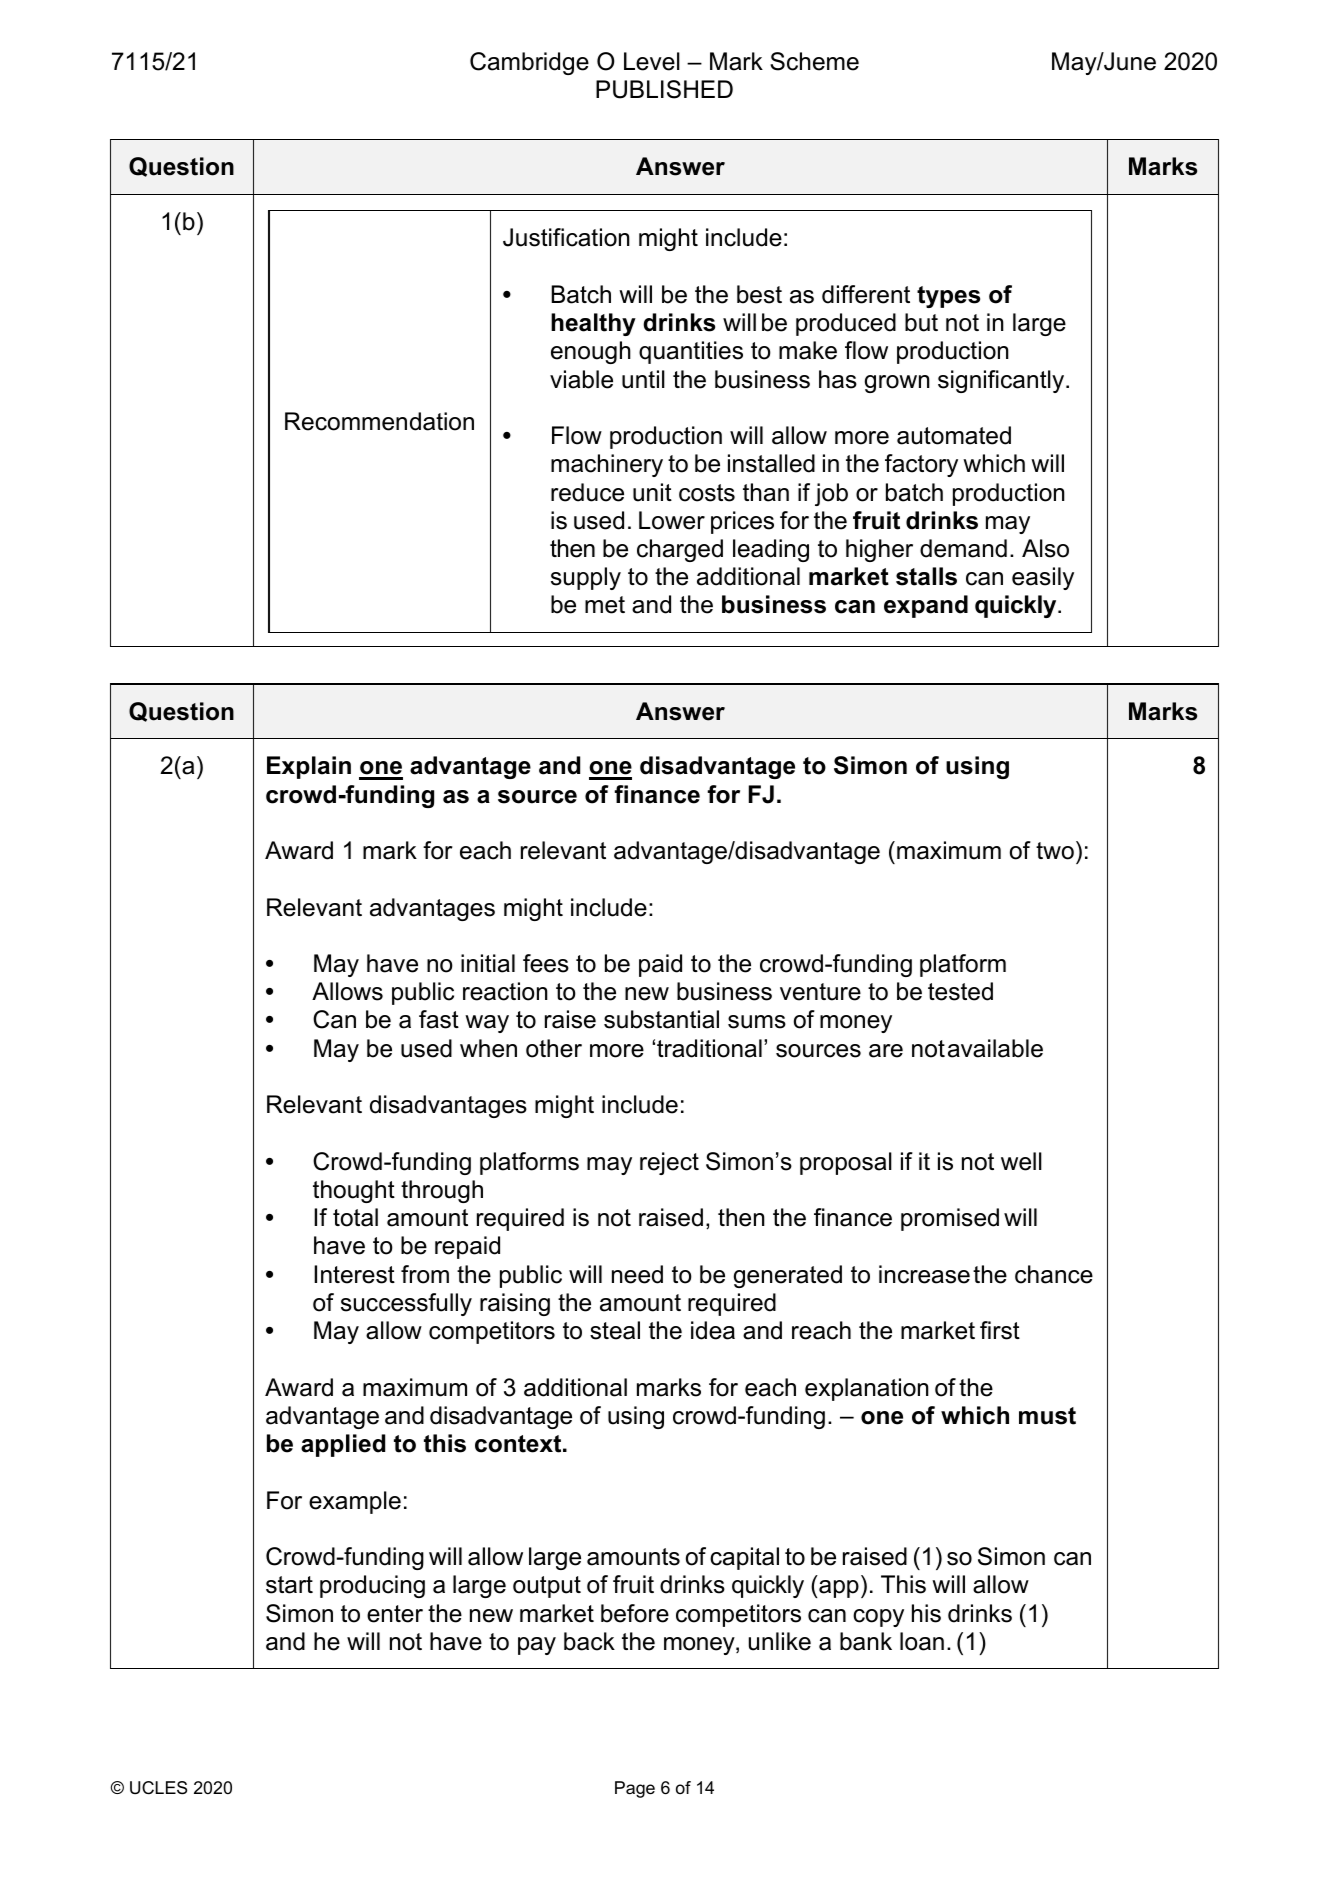  Describe the element at coordinates (664, 89) in the page. I see `PUBLISHED` at that location.
